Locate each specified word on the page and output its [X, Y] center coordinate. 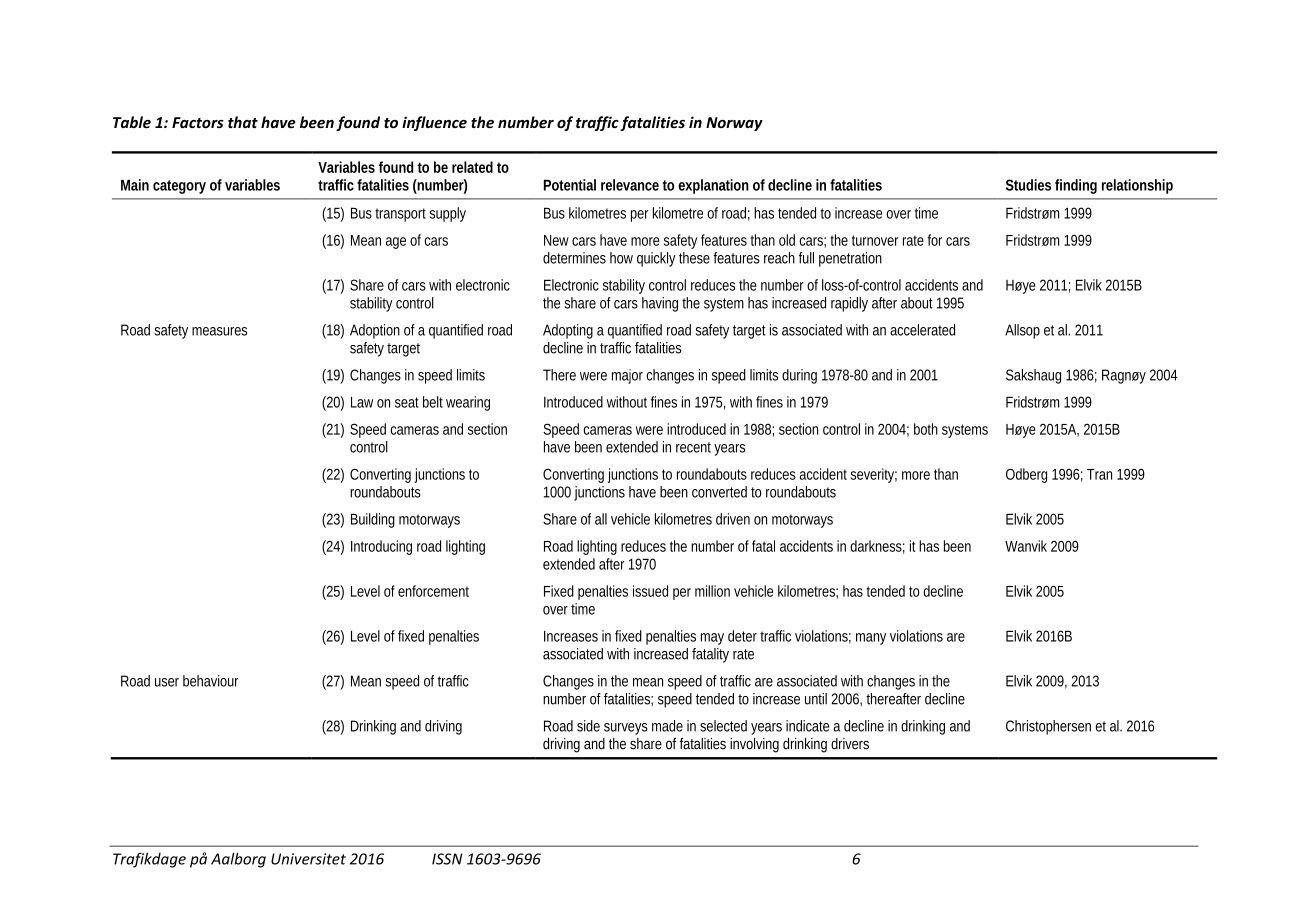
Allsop [1022, 331]
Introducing [381, 547]
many [871, 639]
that [243, 122]
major [627, 376]
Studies [1028, 185]
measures [219, 331]
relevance [630, 185]
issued [650, 591]
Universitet [308, 859]
